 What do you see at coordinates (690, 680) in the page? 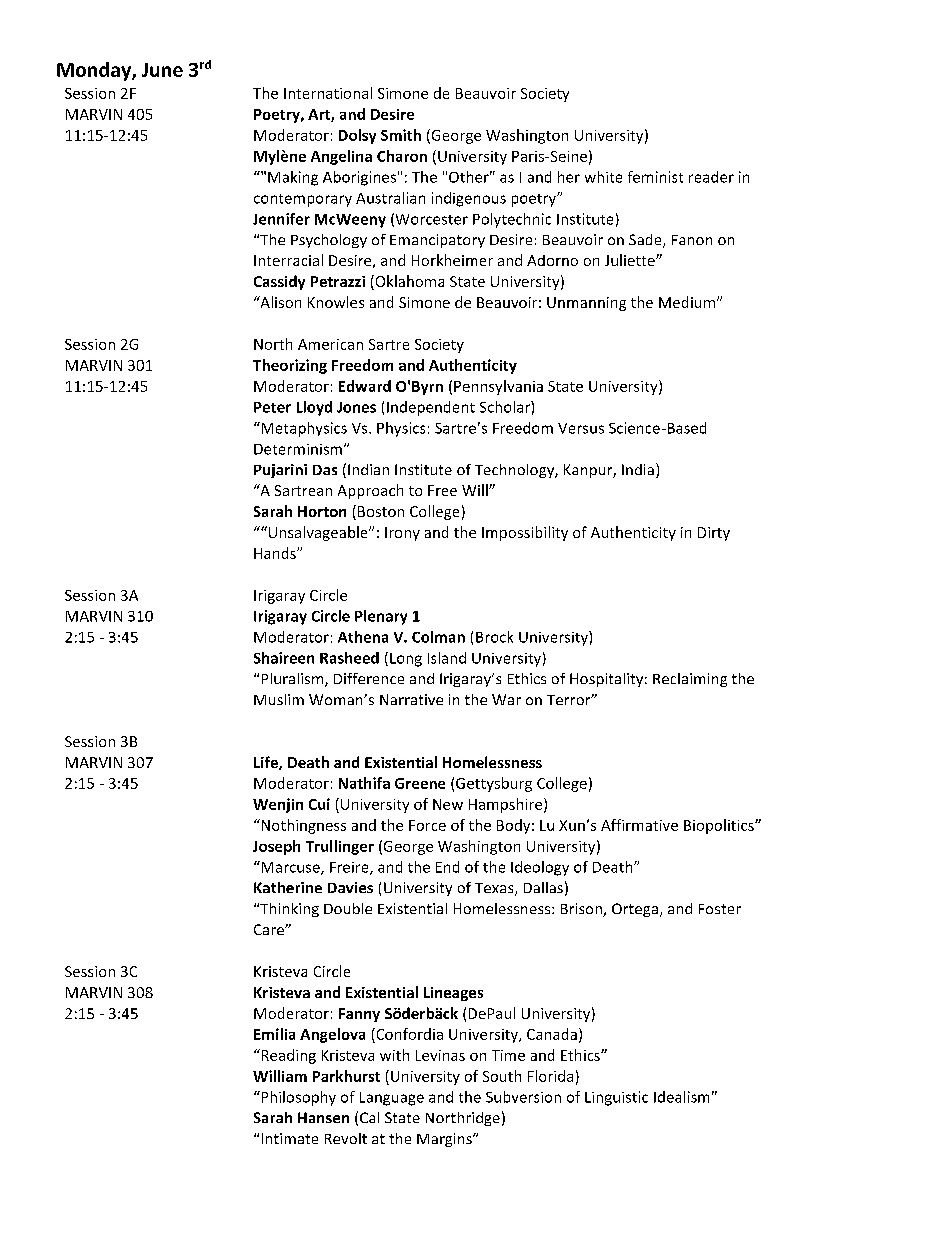
I see `Reclaiming` at bounding box center [690, 680].
